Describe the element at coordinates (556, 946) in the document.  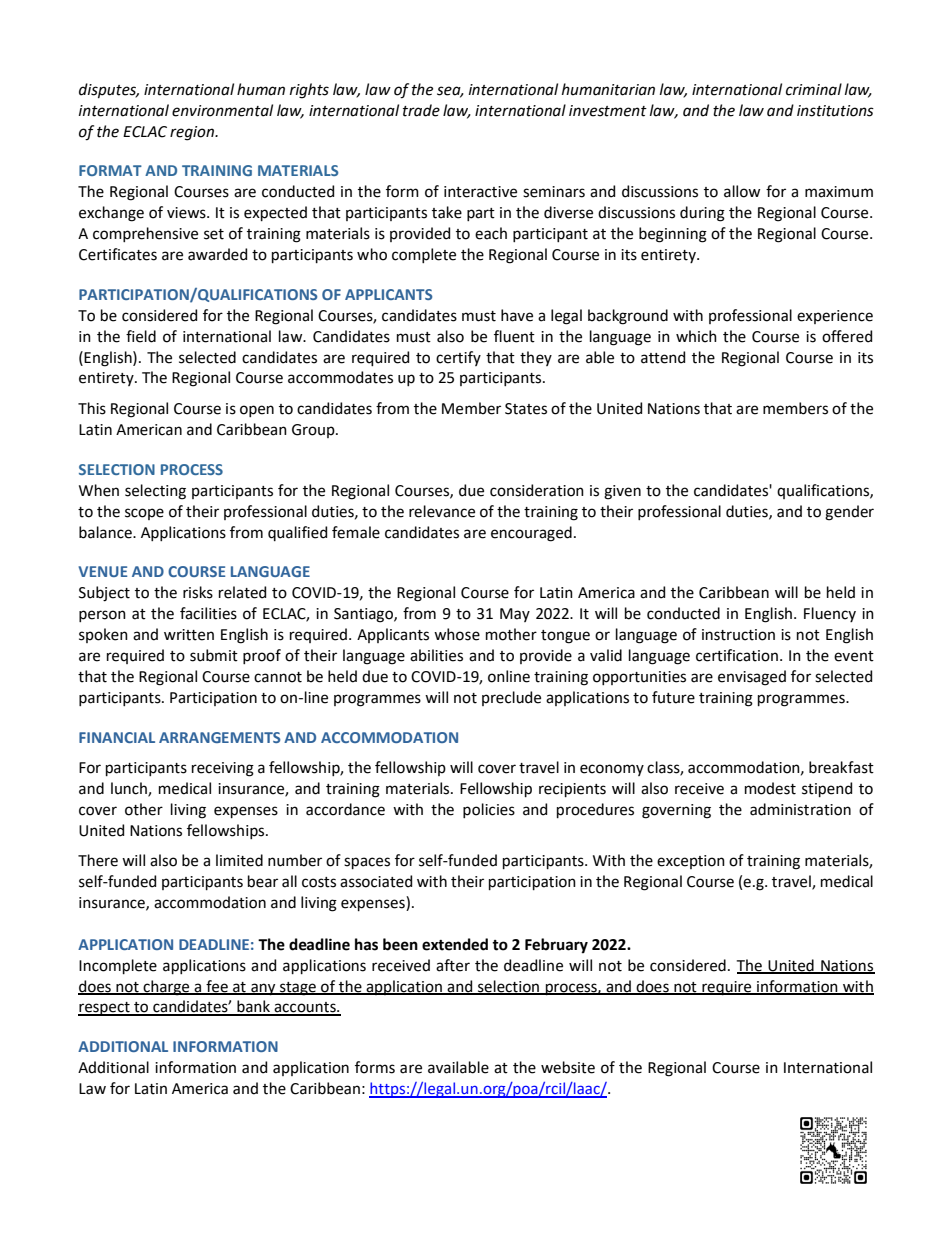
I see `February` at that location.
